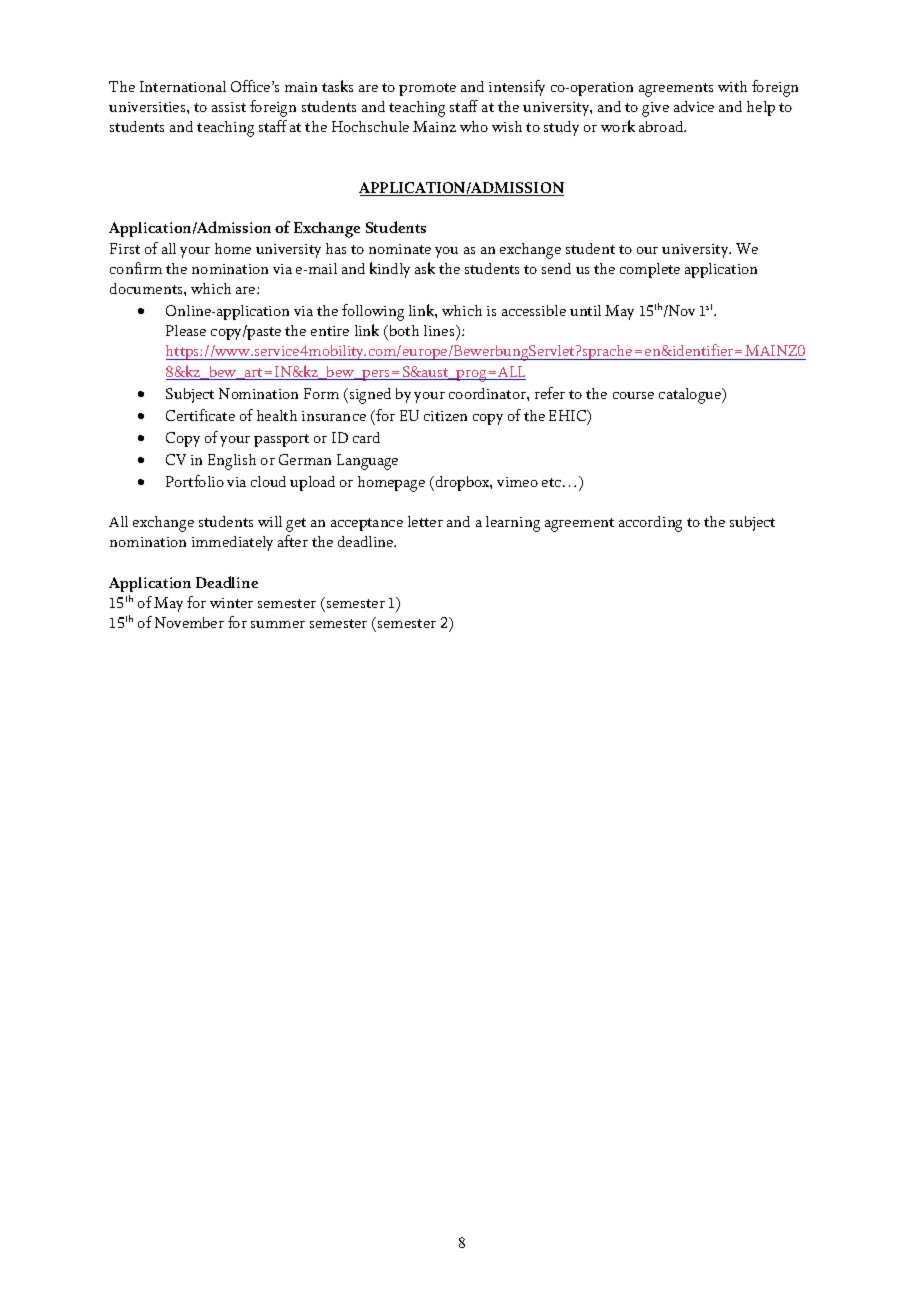  Describe the element at coordinates (691, 396) in the screenshot. I see `catalogue` at that location.
